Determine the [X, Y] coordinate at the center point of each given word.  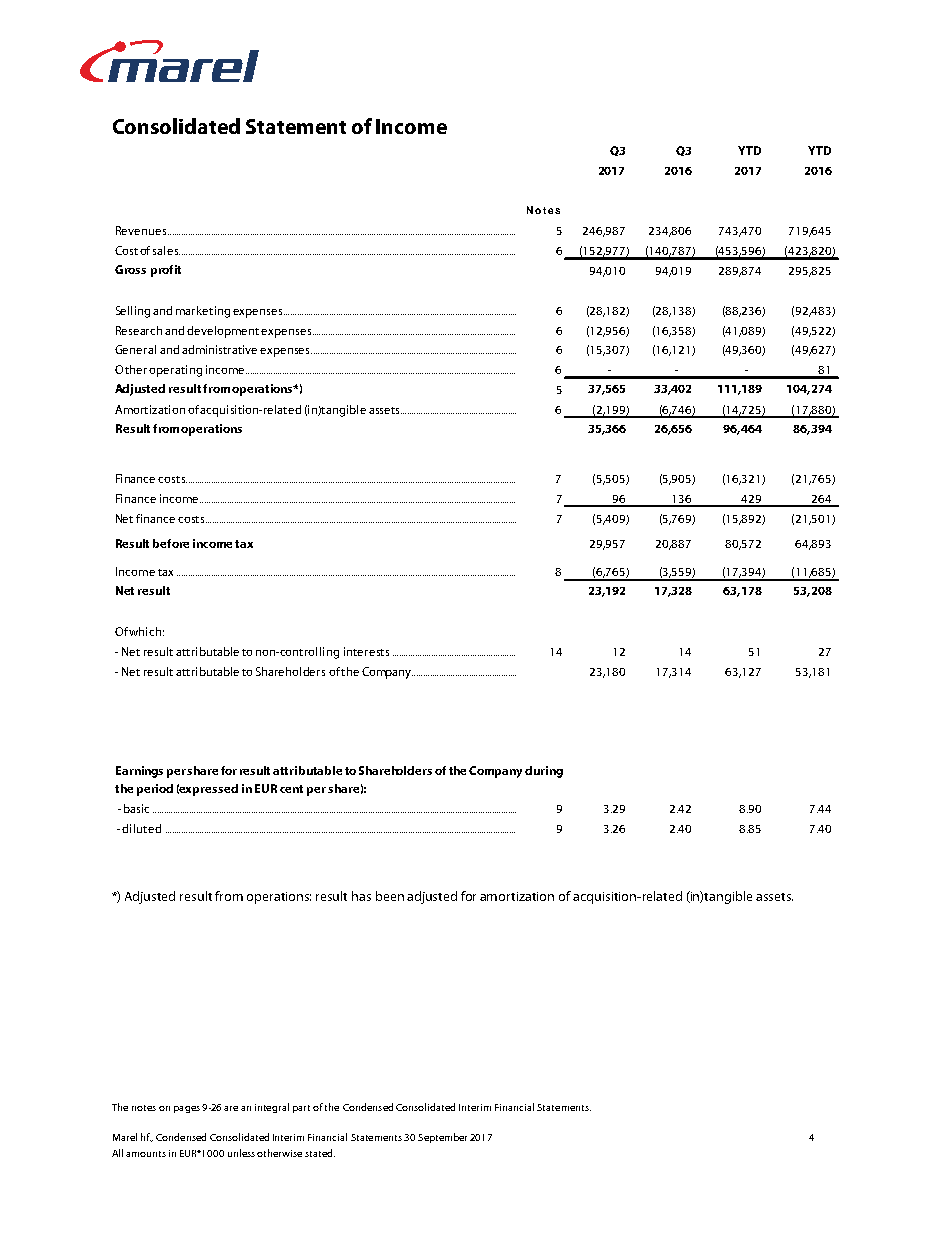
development [223, 332]
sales [166, 250]
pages [187, 1109]
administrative [219, 349]
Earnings [139, 772]
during [544, 772]
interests [366, 651]
